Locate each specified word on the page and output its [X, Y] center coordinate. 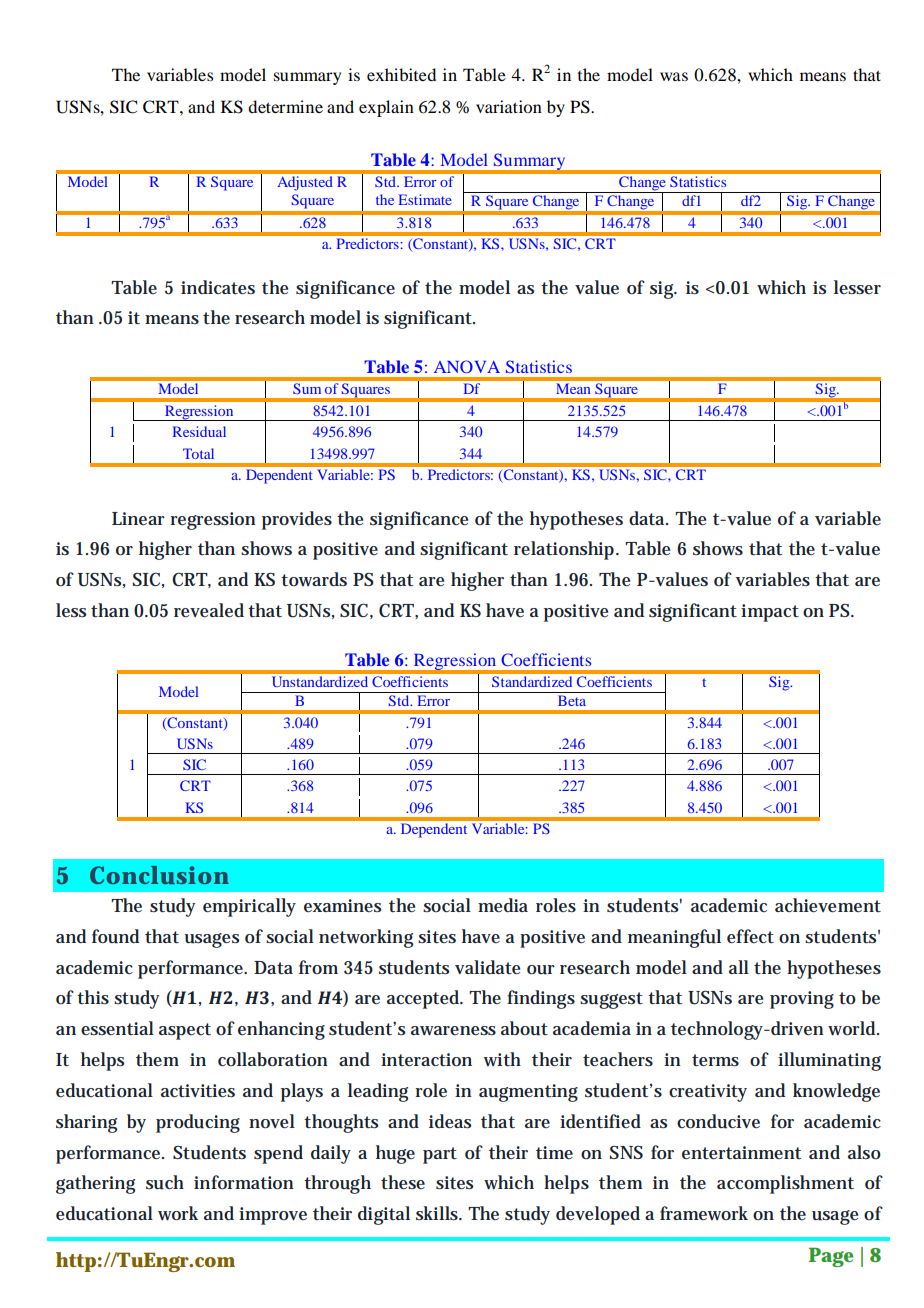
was [674, 76]
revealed [209, 610]
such [165, 1182]
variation [509, 106]
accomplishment [785, 1184]
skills [438, 1213]
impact [770, 613]
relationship [565, 550]
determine [285, 106]
